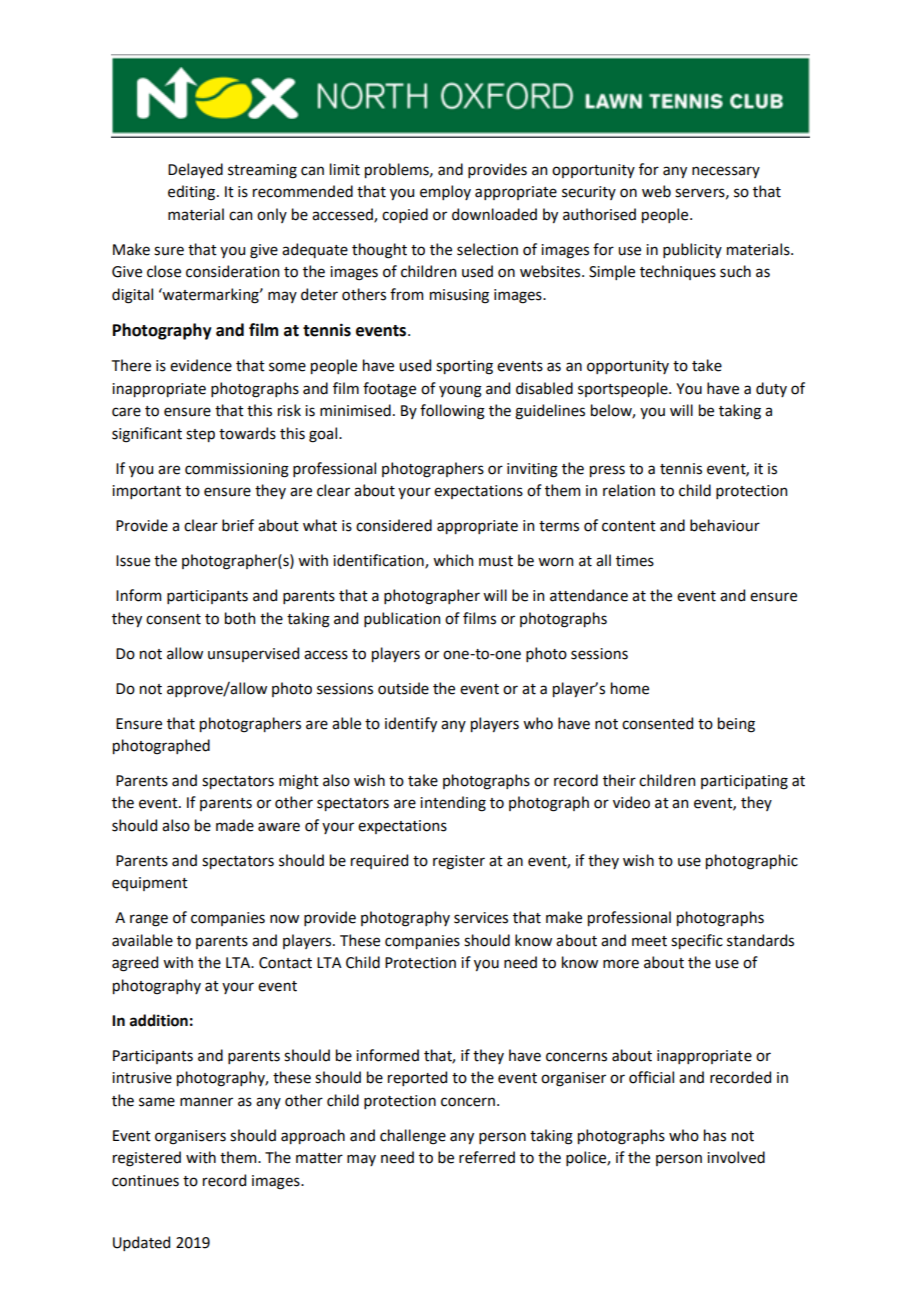 This image has width=924, height=1307. I want to click on employ, so click(445, 192).
